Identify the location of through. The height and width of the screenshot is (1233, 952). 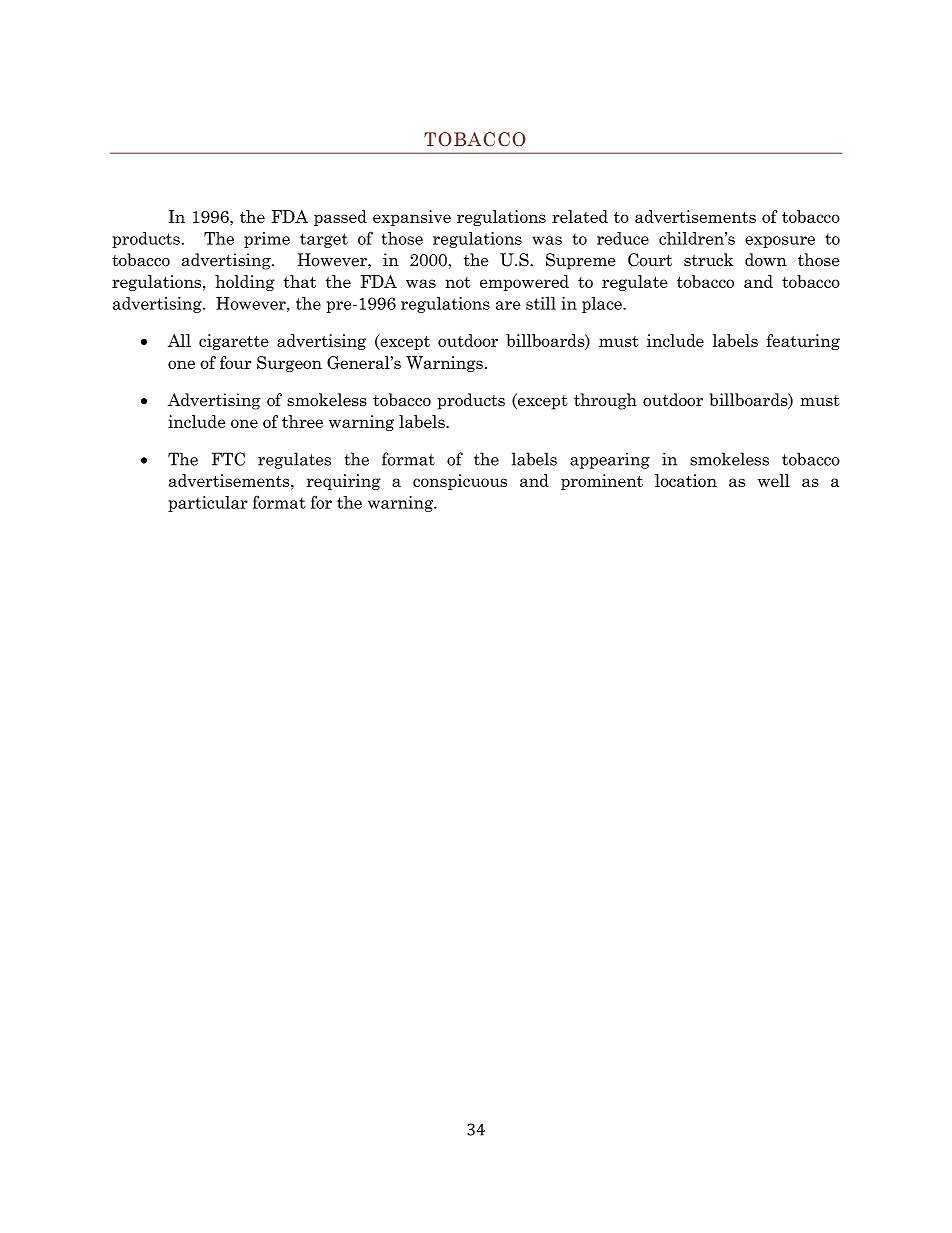
(605, 401).
